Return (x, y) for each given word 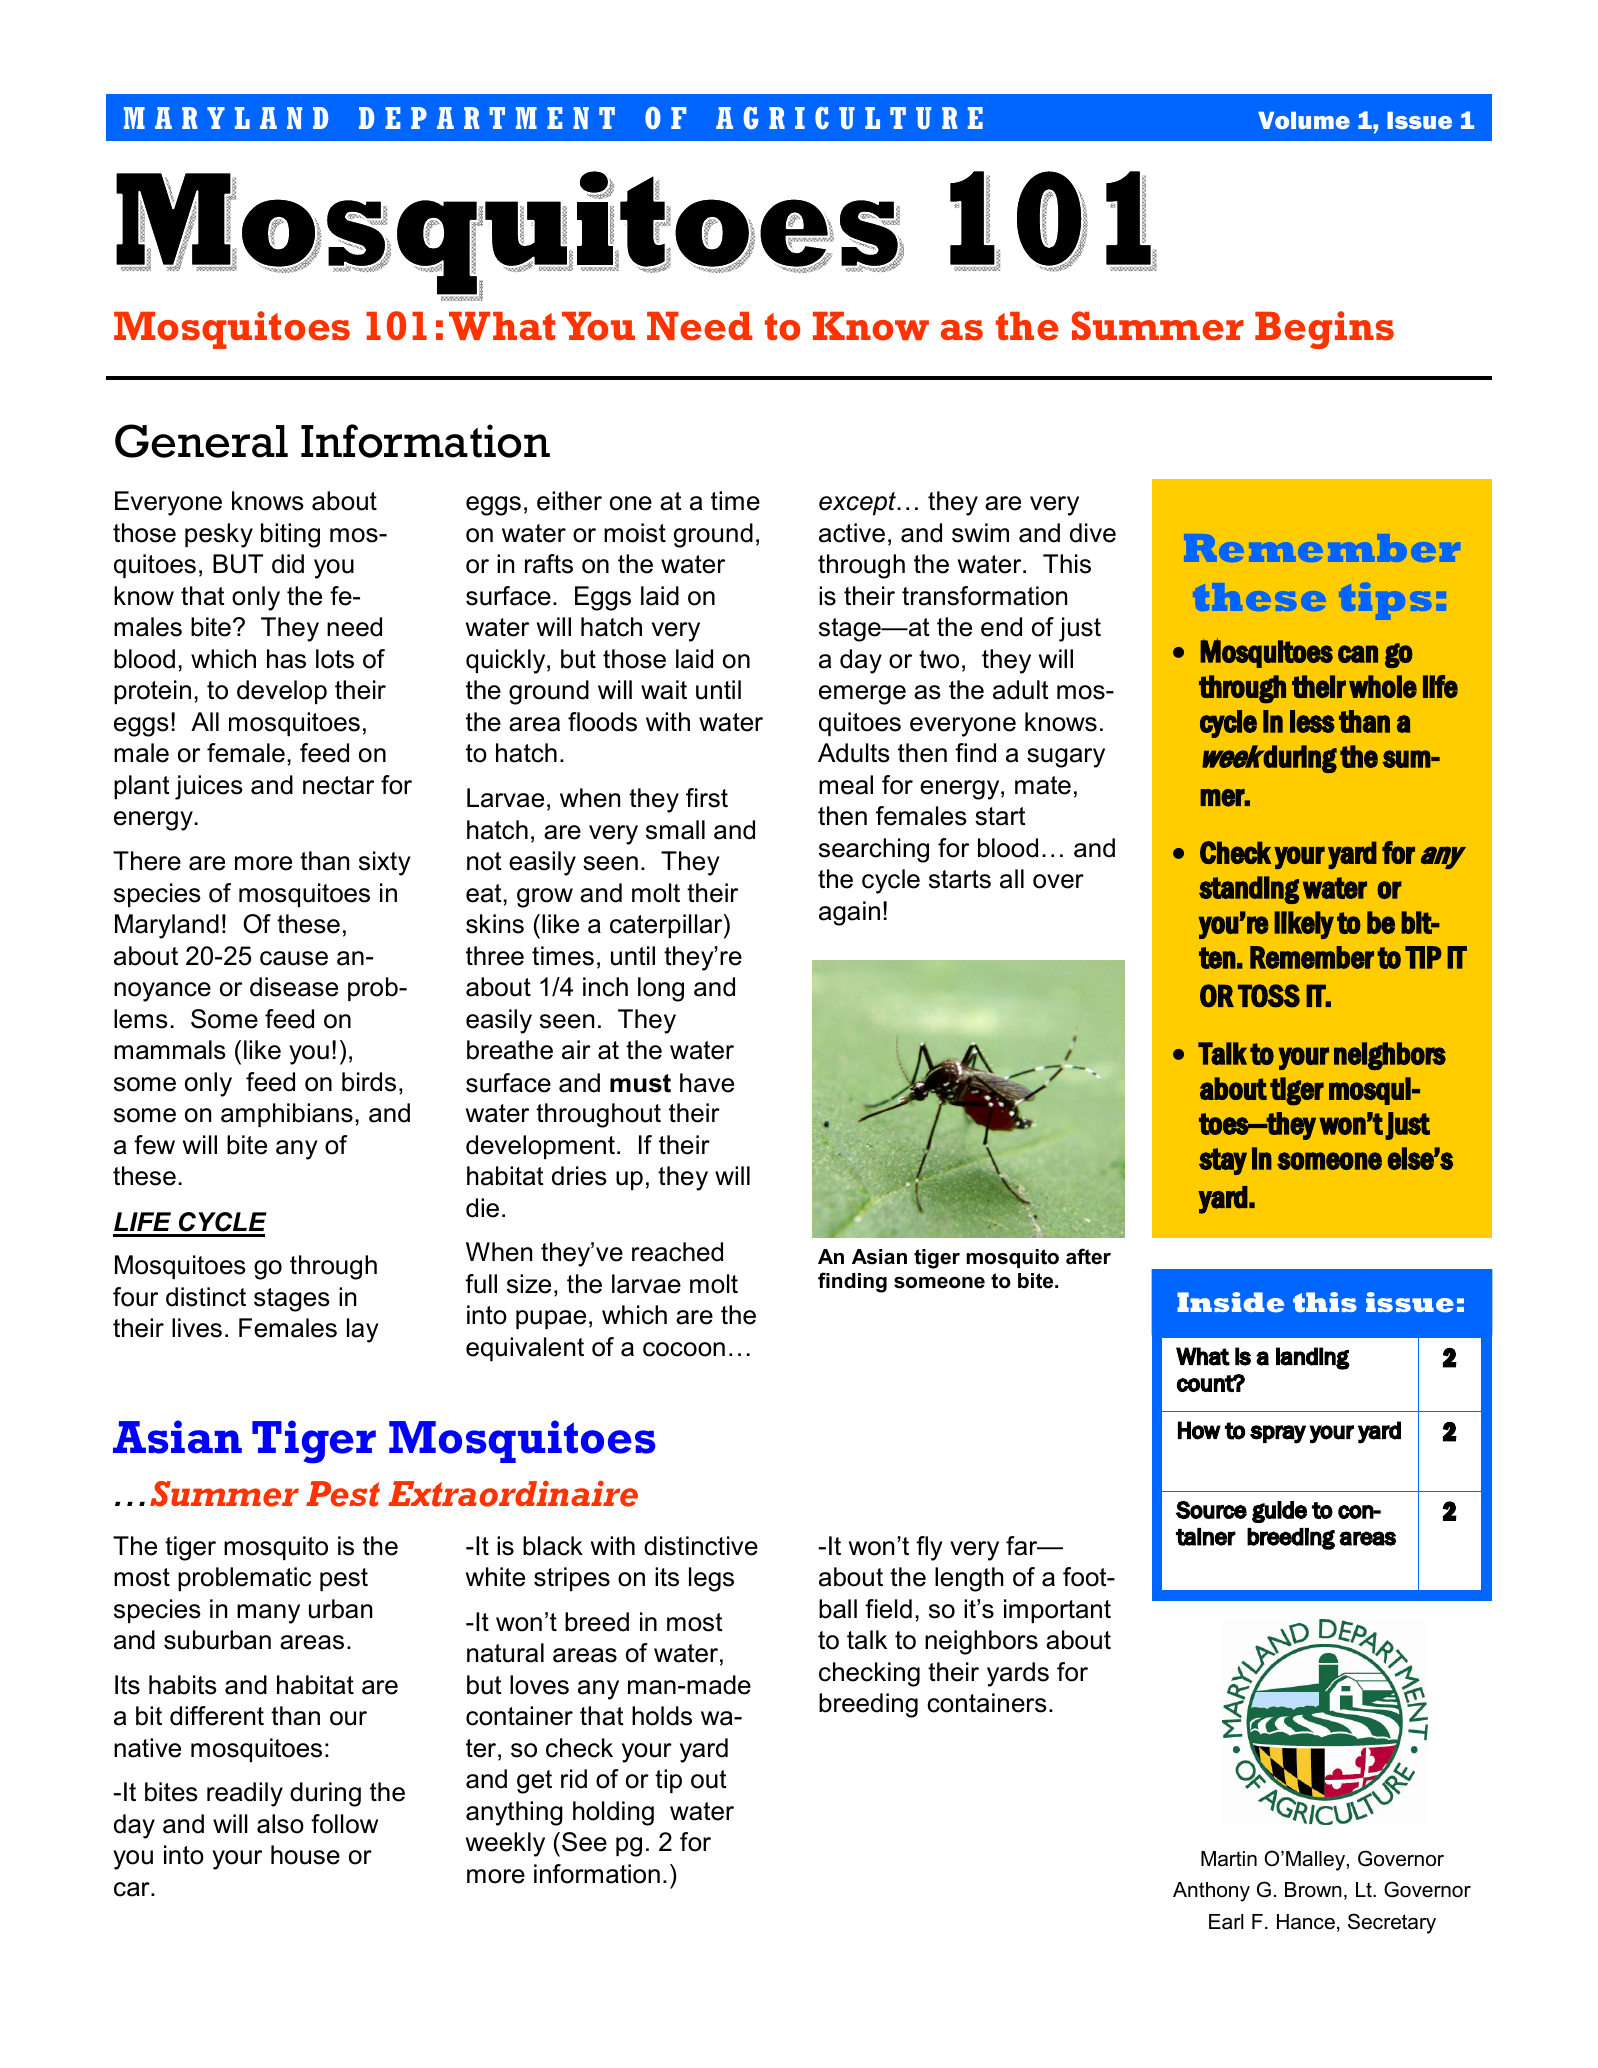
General (201, 441)
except (858, 503)
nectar (338, 785)
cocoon (684, 1349)
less (1312, 721)
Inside (1230, 1302)
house (305, 1855)
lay (363, 1330)
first (707, 798)
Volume (1304, 120)
